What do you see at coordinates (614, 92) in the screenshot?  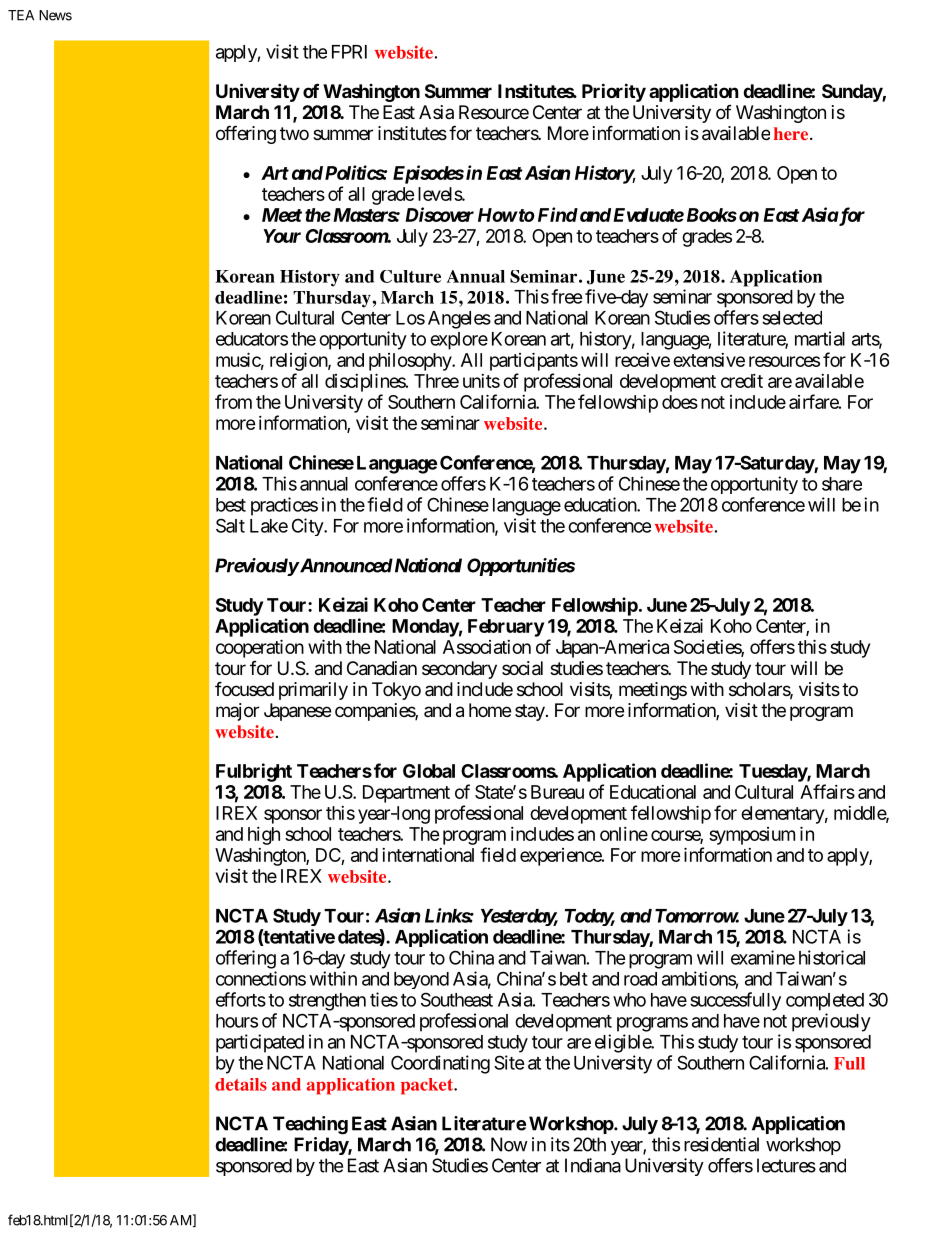 I see `Priority` at bounding box center [614, 92].
